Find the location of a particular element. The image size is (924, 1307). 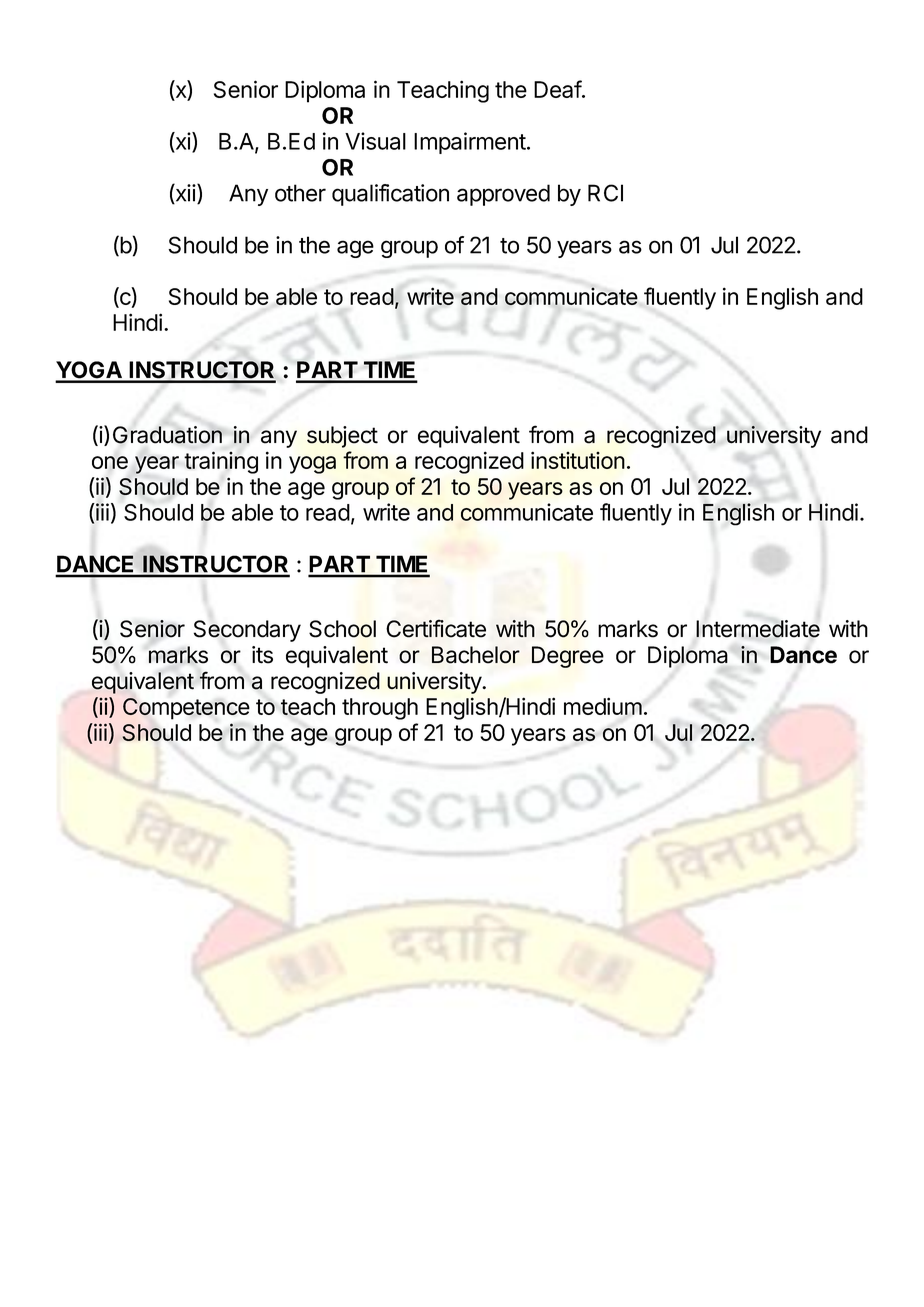

qualification is located at coordinates (390, 195).
